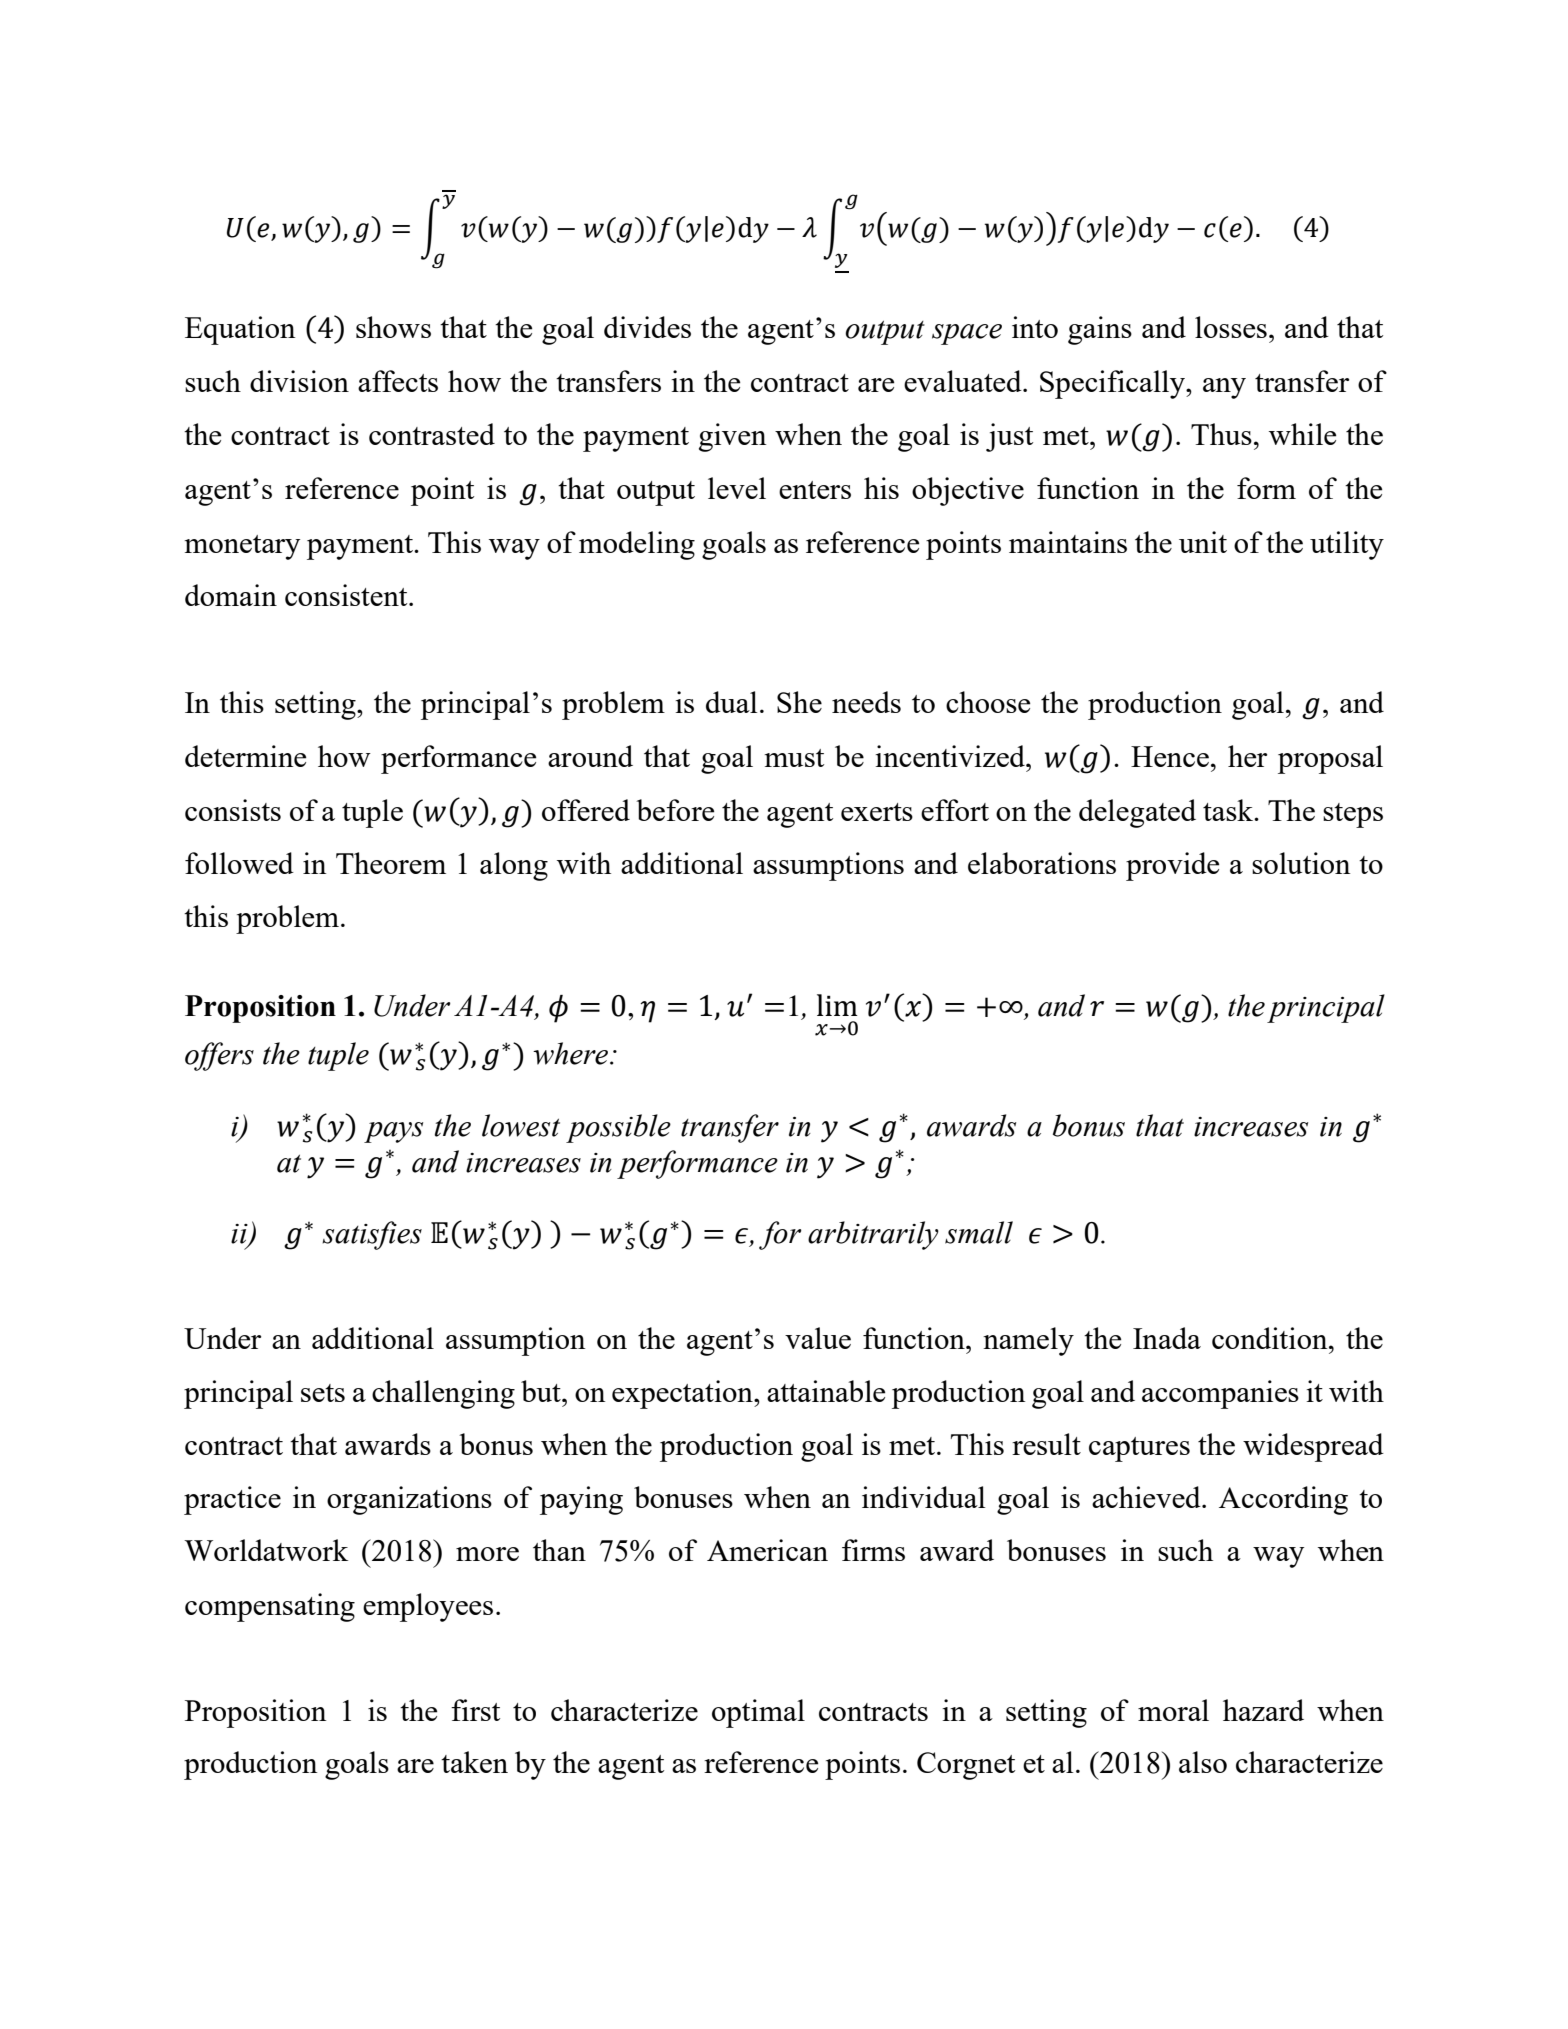 The height and width of the page is (2029, 1568). What do you see at coordinates (398, 381) in the page?
I see `affects` at bounding box center [398, 381].
